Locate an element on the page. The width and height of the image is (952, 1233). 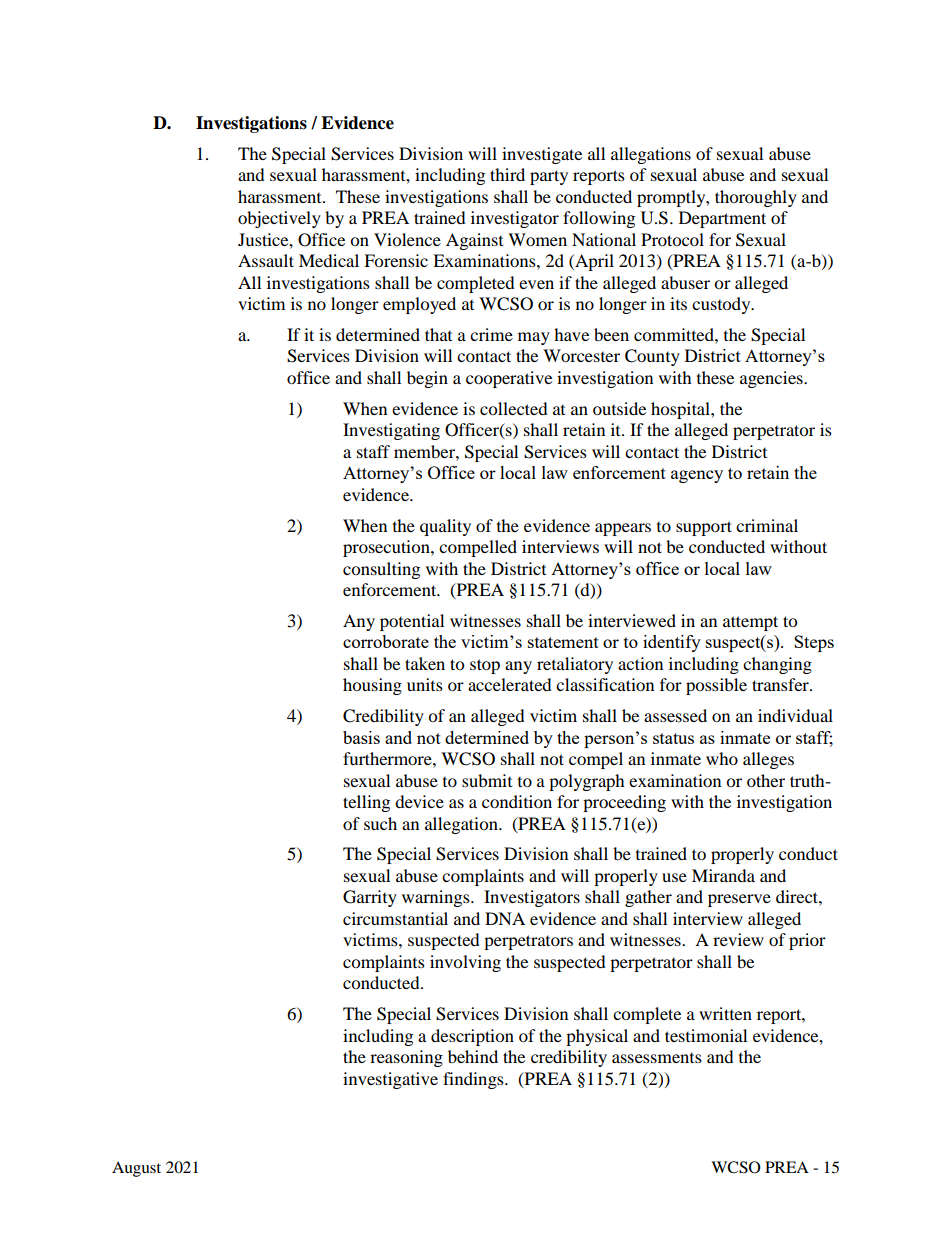
August is located at coordinates (136, 1169).
